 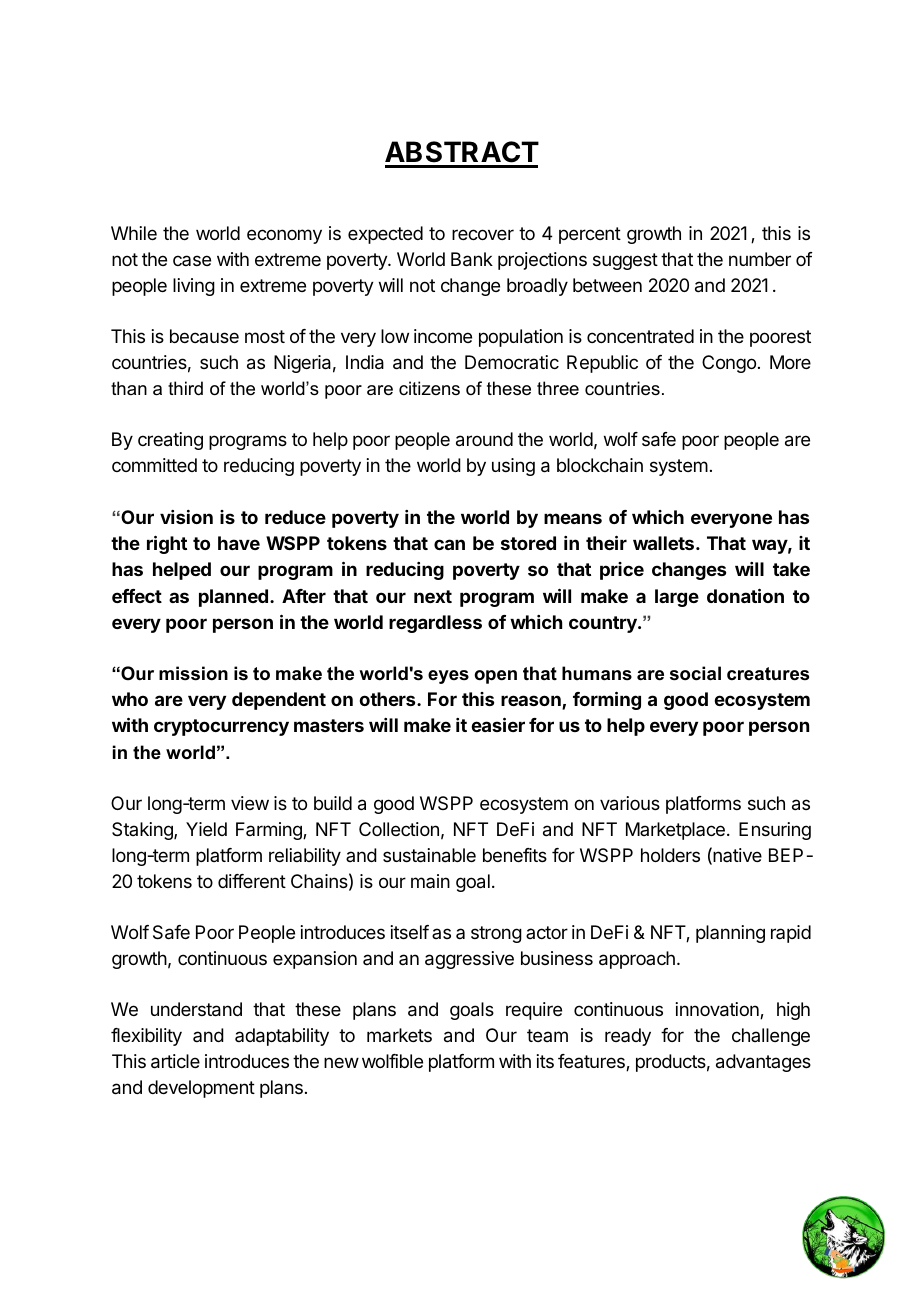 What do you see at coordinates (730, 934) in the page?
I see `planning` at bounding box center [730, 934].
